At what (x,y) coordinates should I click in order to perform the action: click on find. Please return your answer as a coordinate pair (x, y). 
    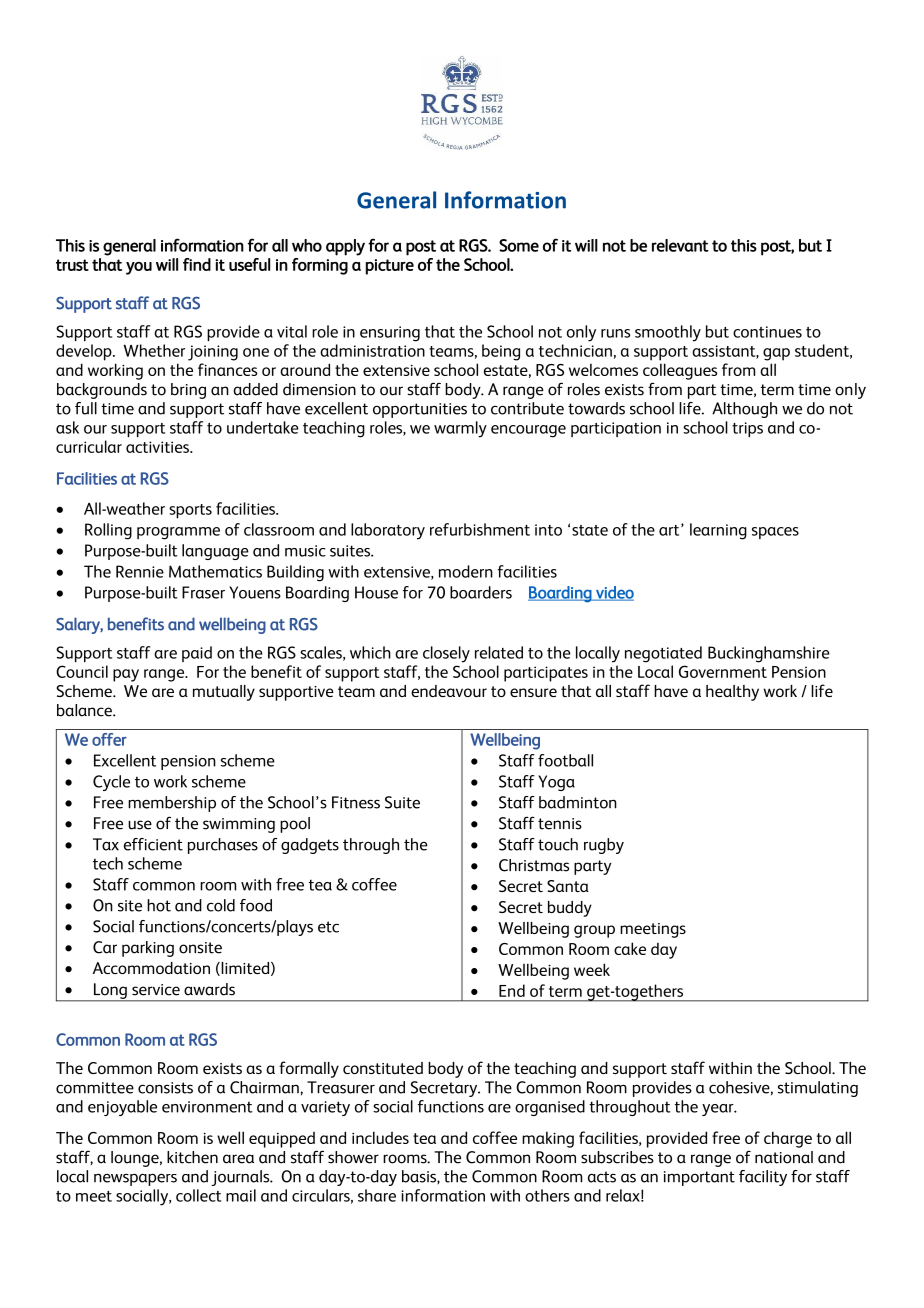
    Looking at the image, I should click on (197, 264).
